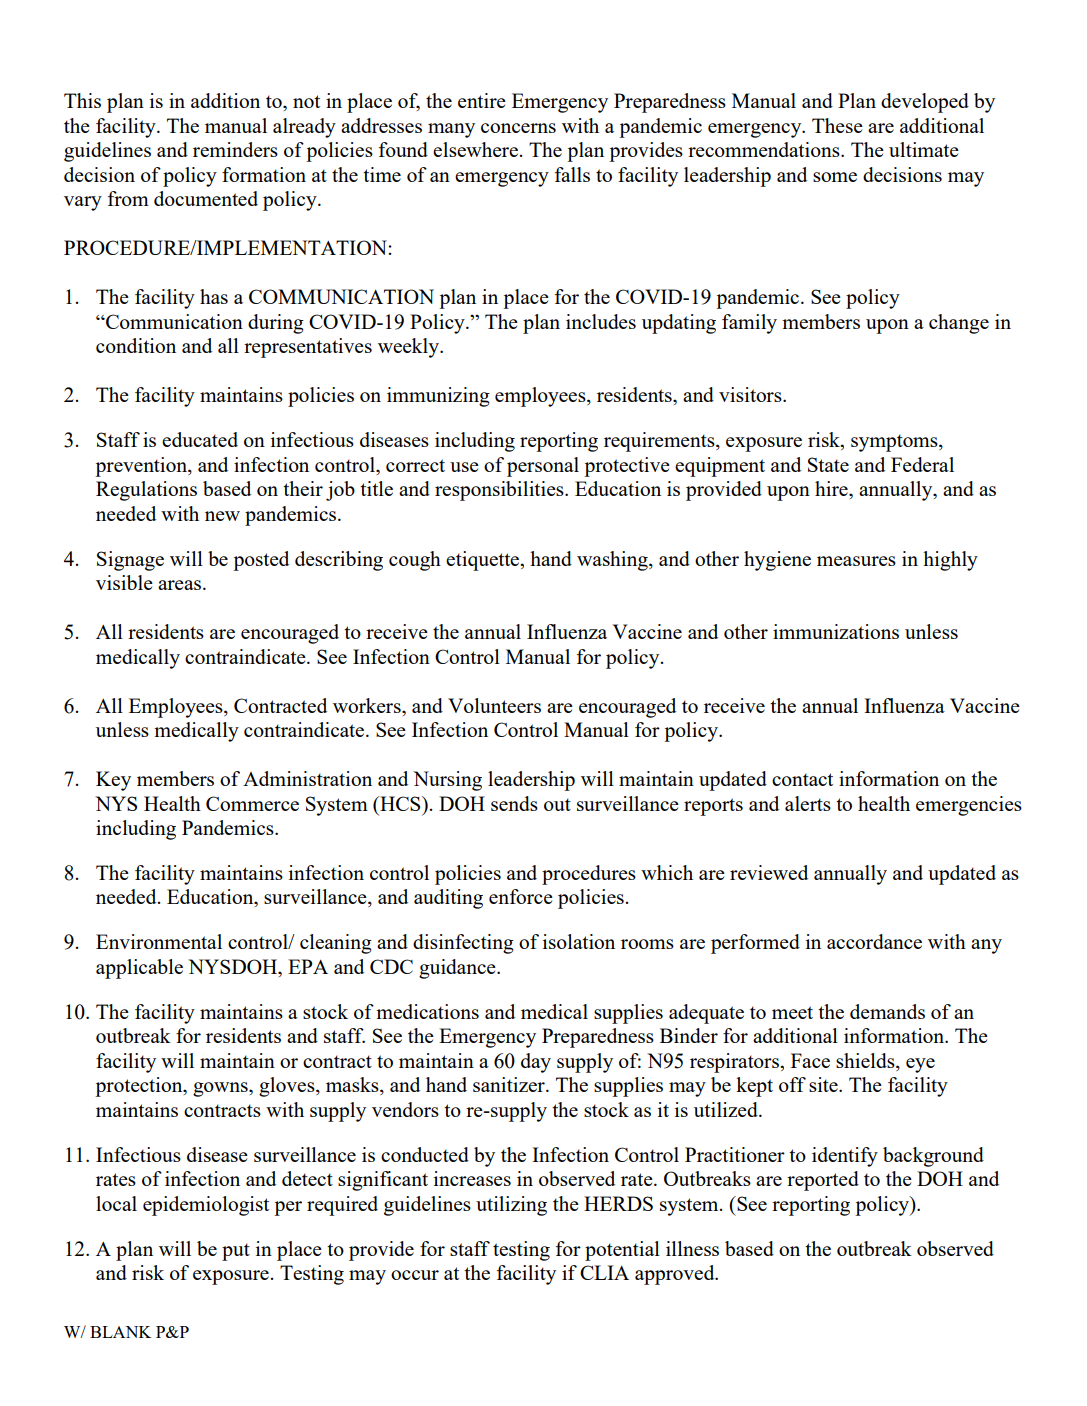  Describe the element at coordinates (518, 128) in the document. I see `concerns` at that location.
